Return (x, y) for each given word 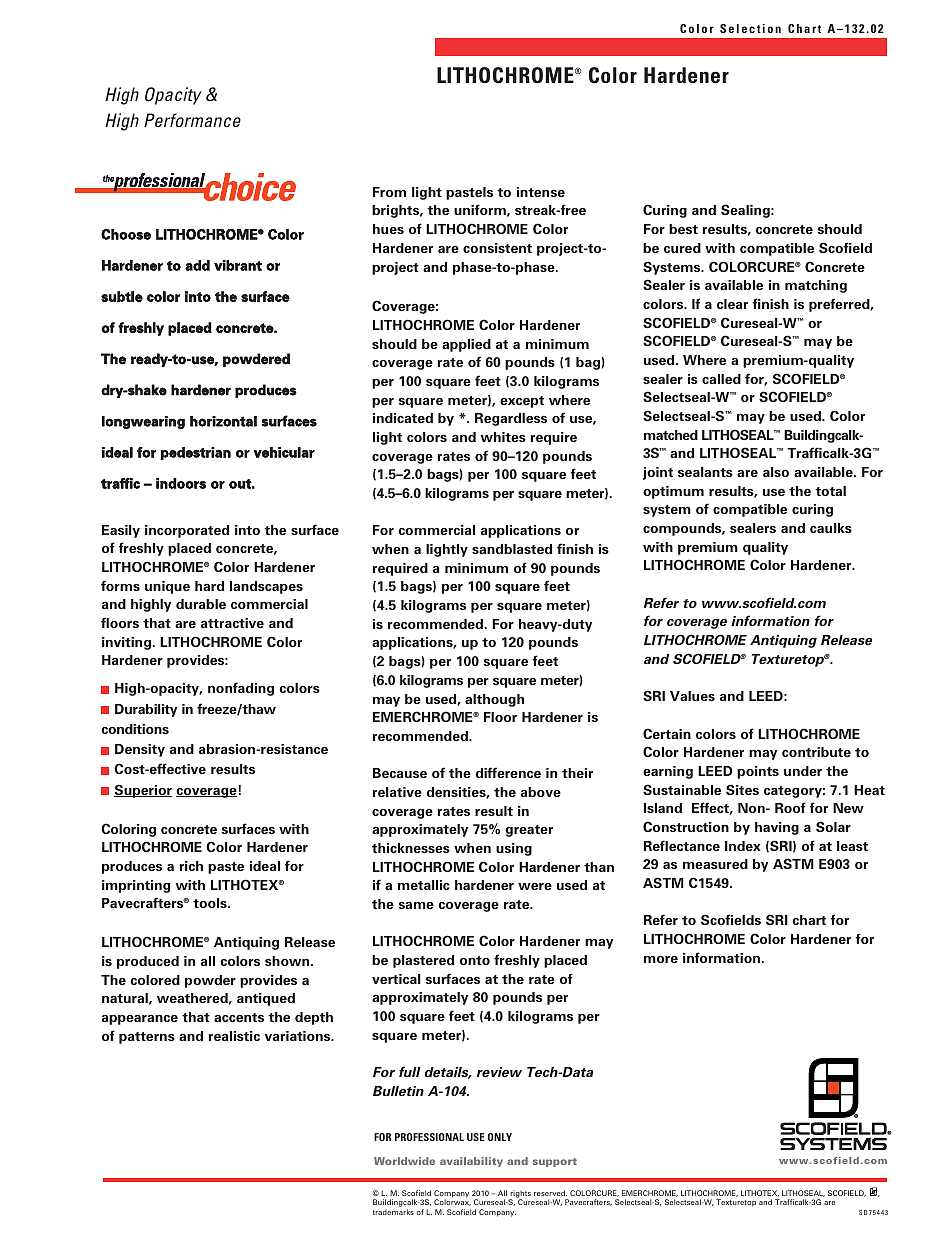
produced (148, 962)
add (197, 265)
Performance (192, 120)
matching (816, 286)
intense (541, 192)
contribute (816, 752)
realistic (234, 1036)
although (494, 700)
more (661, 959)
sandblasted (512, 549)
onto (475, 960)
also (776, 472)
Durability (146, 710)
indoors (181, 483)
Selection (750, 28)
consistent (497, 248)
